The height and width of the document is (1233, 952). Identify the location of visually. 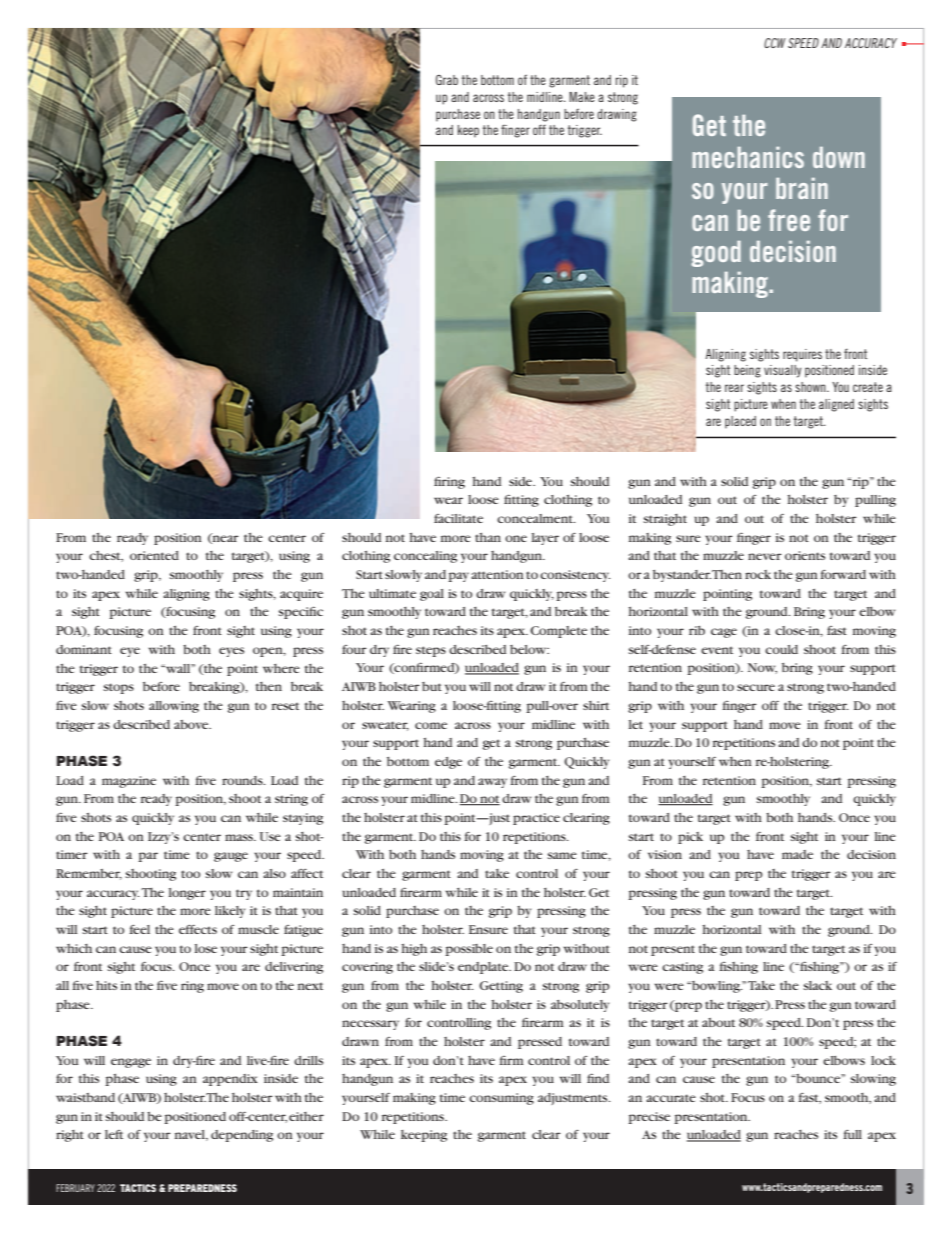
(783, 371).
